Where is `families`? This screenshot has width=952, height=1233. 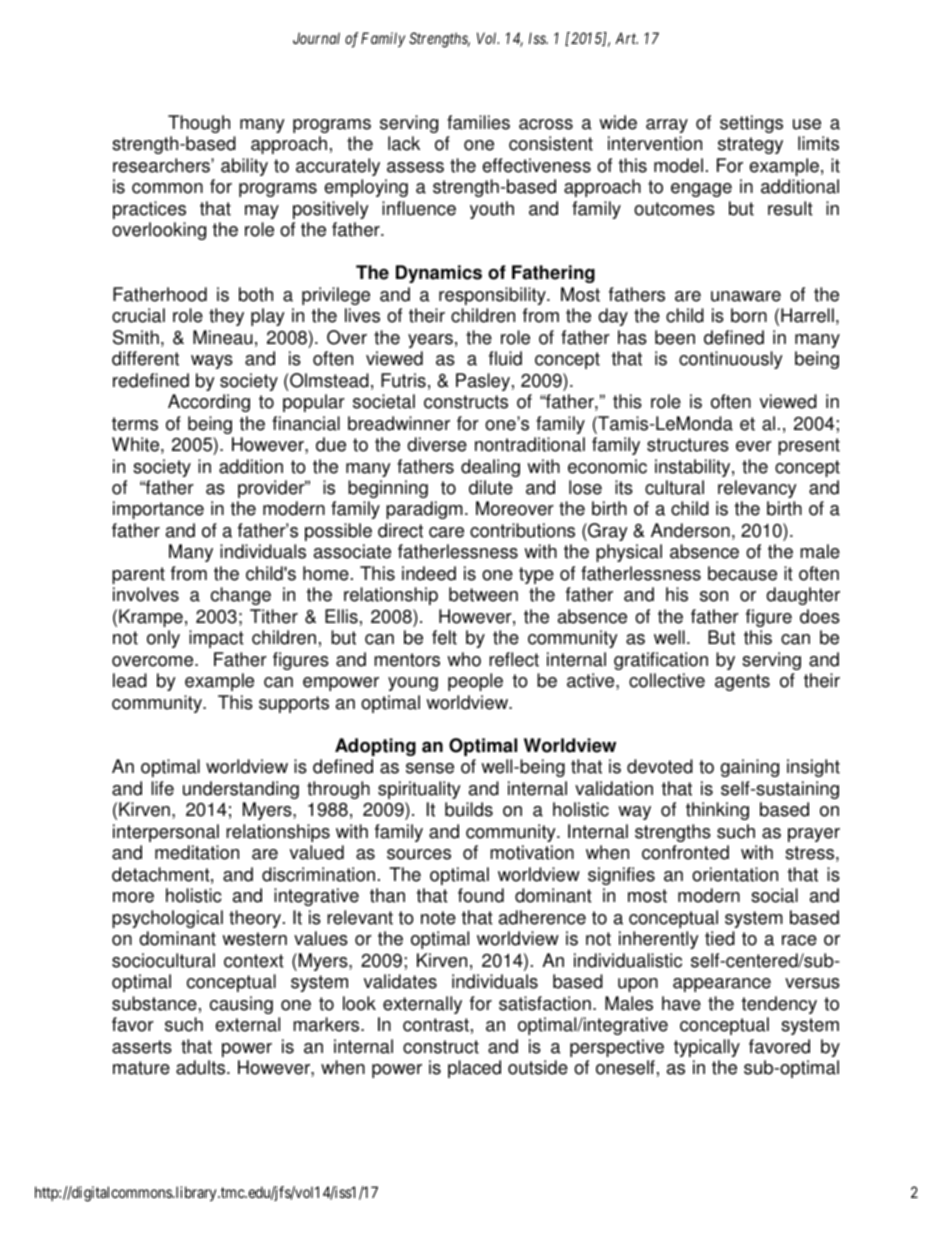
families is located at coordinates (478, 122).
